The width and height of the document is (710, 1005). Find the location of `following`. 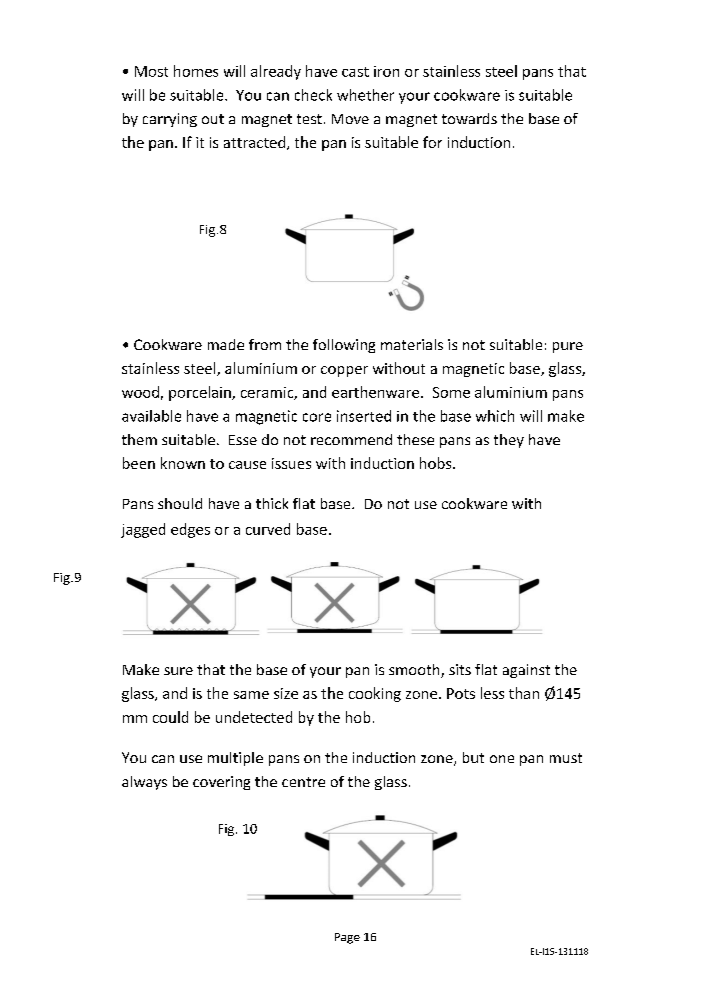

following is located at coordinates (344, 346).
